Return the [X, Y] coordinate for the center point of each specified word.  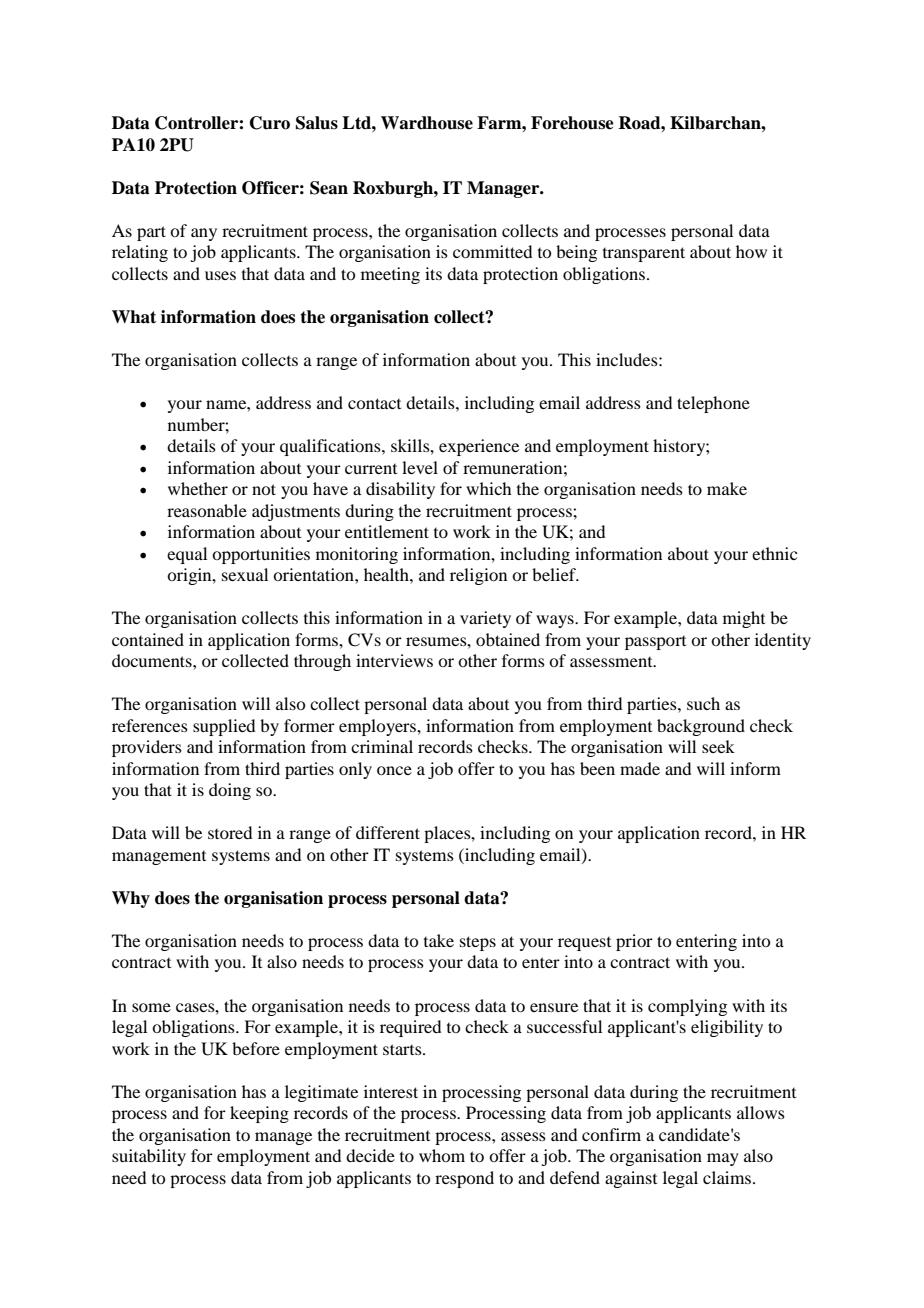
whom [442, 1155]
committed [492, 251]
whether [198, 488]
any [204, 234]
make [727, 488]
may [723, 1159]
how [751, 251]
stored [230, 832]
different [388, 832]
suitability [149, 1157]
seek [718, 746]
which [488, 488]
